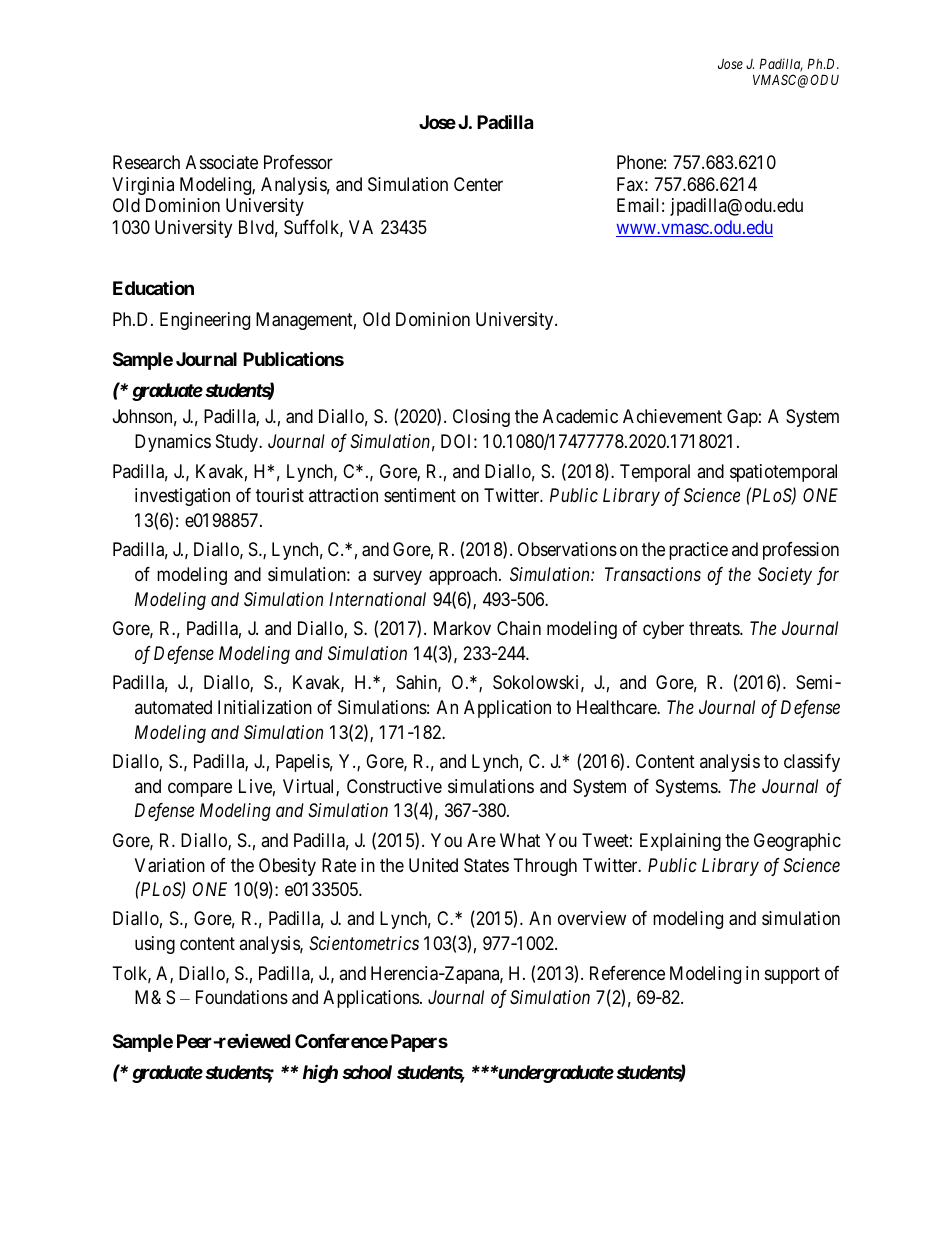 Image resolution: width=952 pixels, height=1233 pixels. Describe the element at coordinates (377, 599) in the page. I see `International` at that location.
